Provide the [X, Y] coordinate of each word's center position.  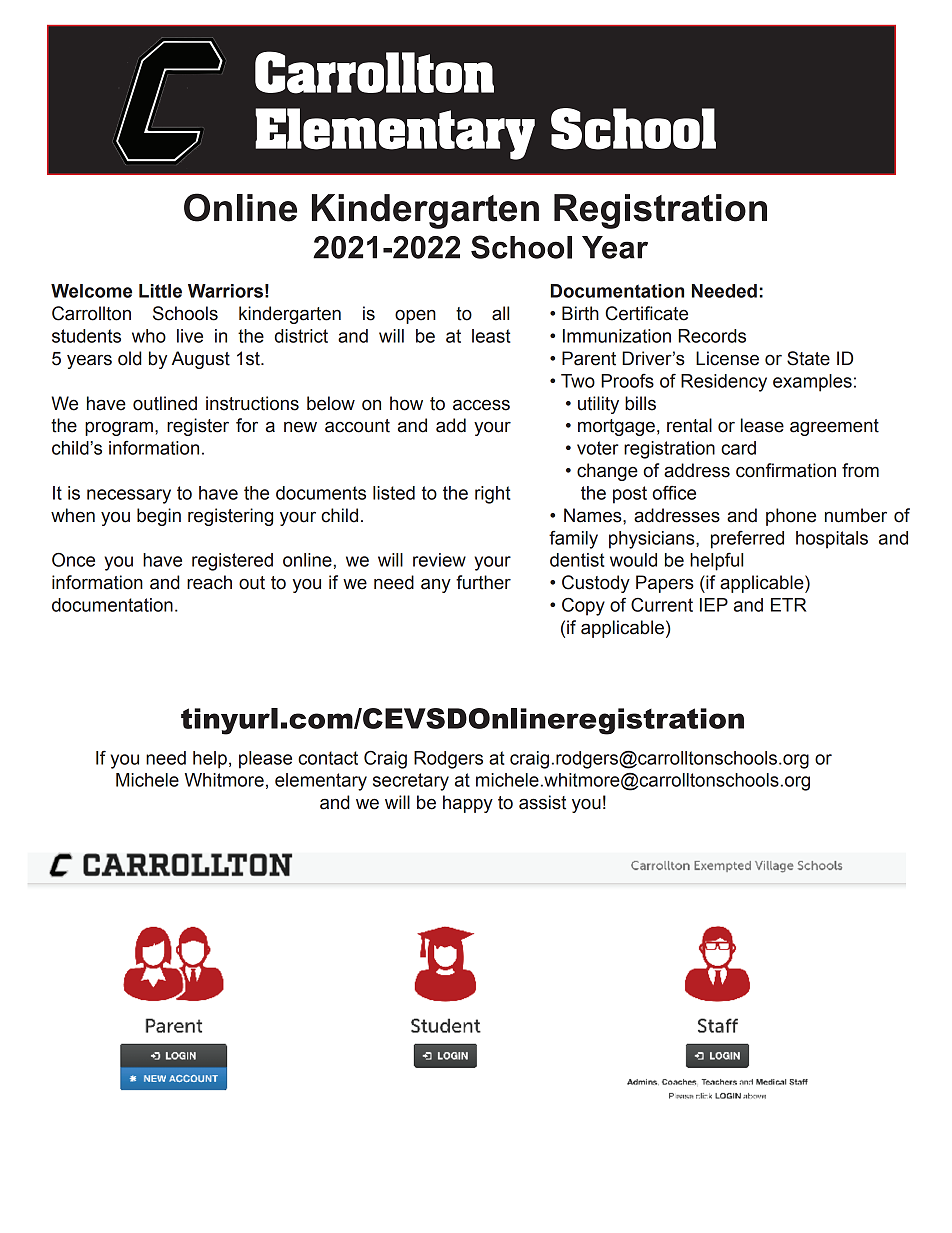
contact [328, 758]
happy [468, 804]
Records [712, 336]
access [481, 405]
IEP [714, 605]
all [500, 313]
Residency [724, 383]
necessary [129, 496]
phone [791, 517]
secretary [411, 782]
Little [160, 291]
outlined [165, 403]
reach [209, 582]
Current [662, 605]
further [483, 582]
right [493, 495]
